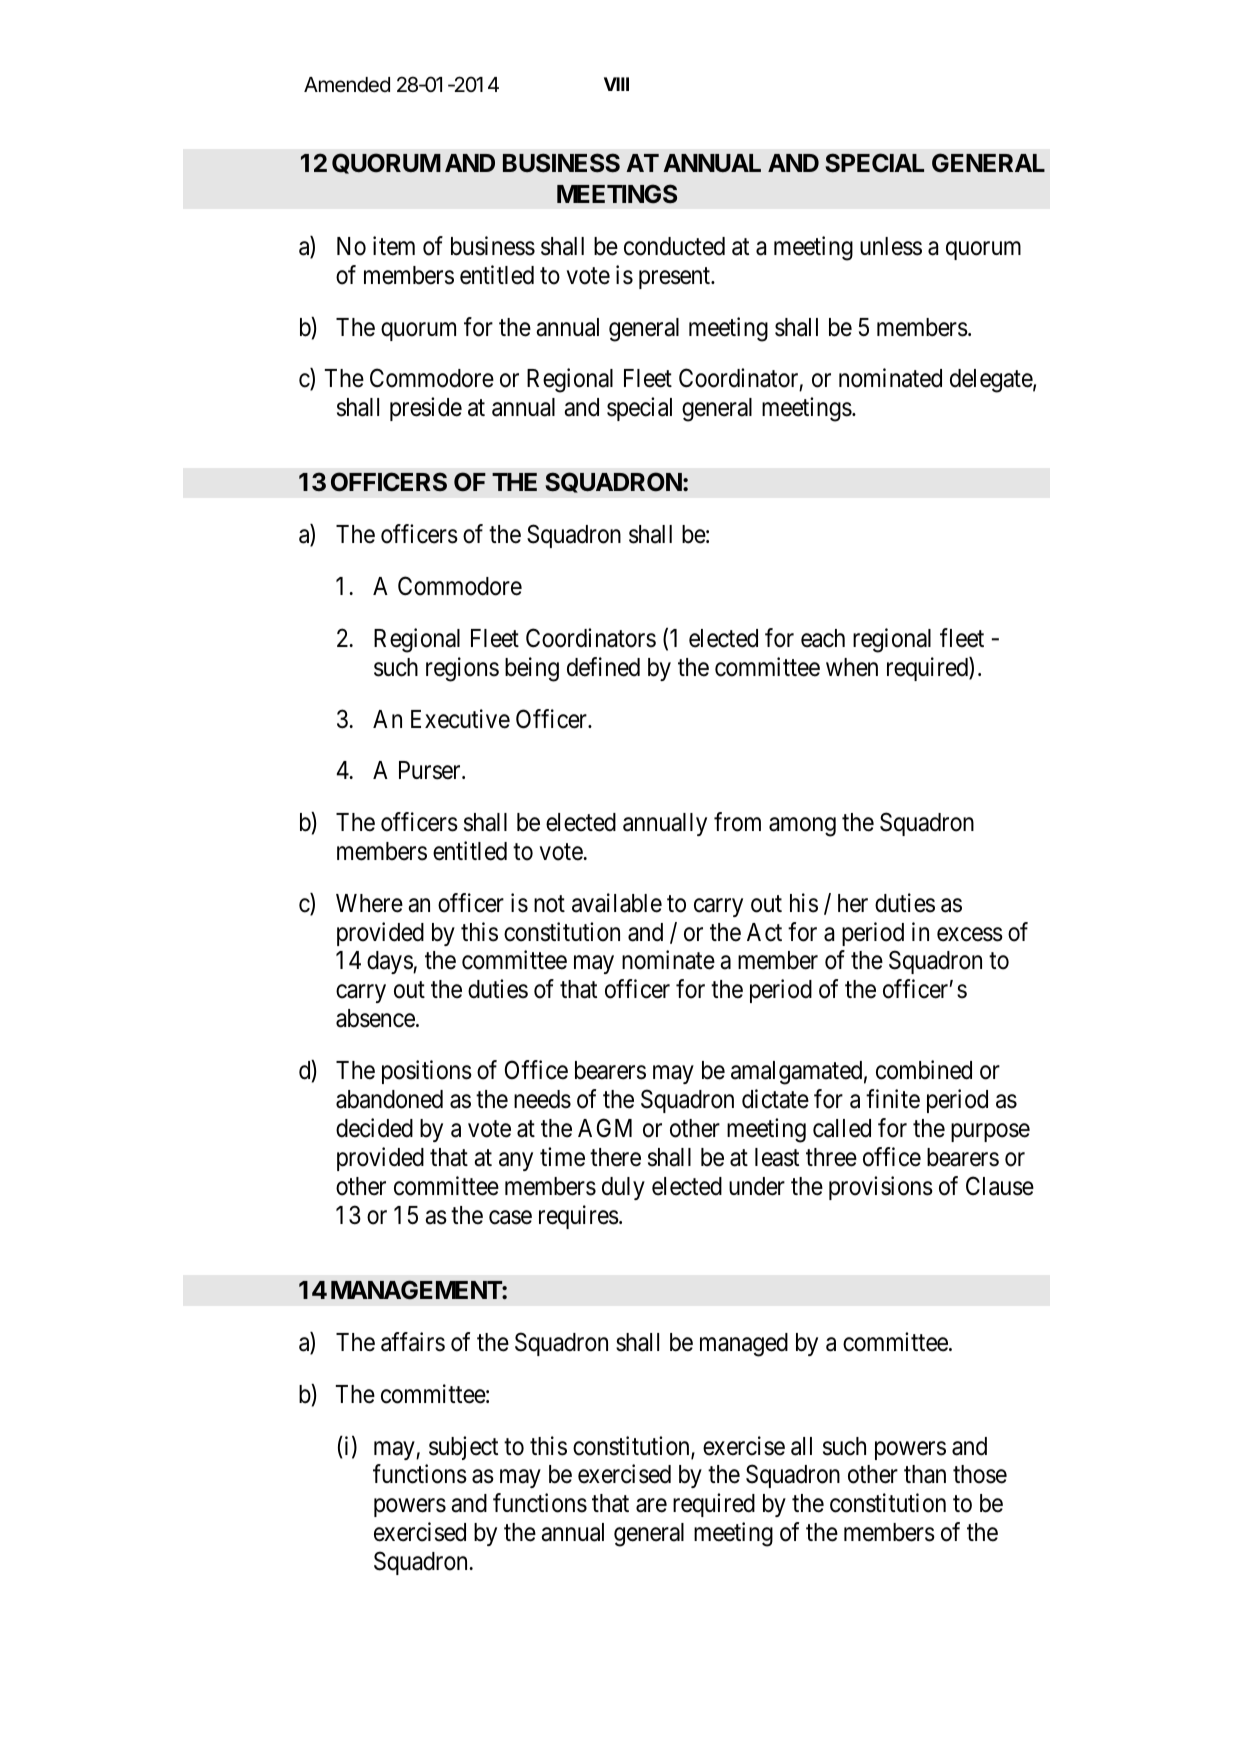 The height and width of the document is (1744, 1233). What do you see at coordinates (616, 84) in the document?
I see `VIII` at bounding box center [616, 84].
